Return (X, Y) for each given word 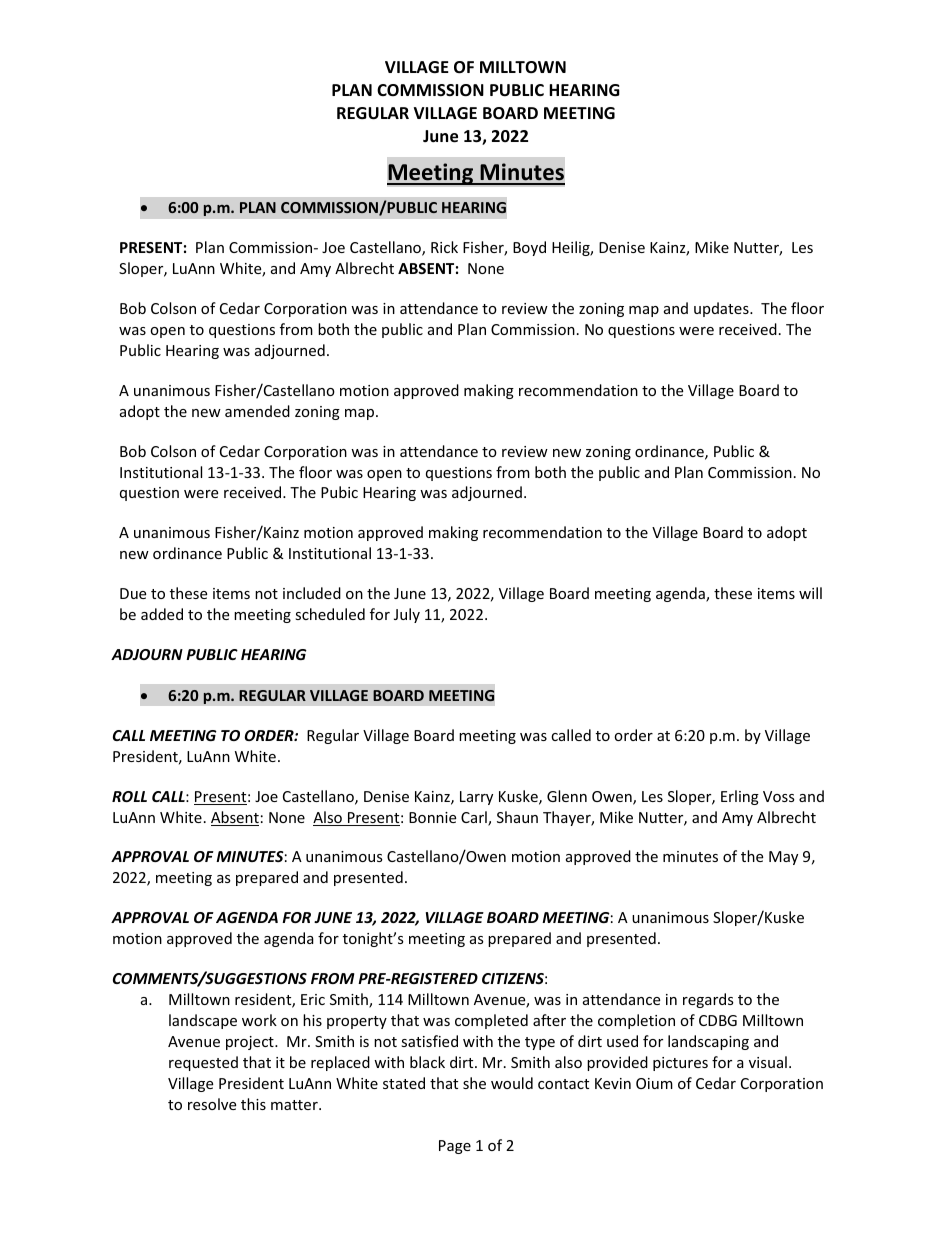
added (162, 614)
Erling (740, 797)
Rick (444, 247)
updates (722, 309)
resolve (212, 1104)
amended (257, 411)
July (407, 615)
